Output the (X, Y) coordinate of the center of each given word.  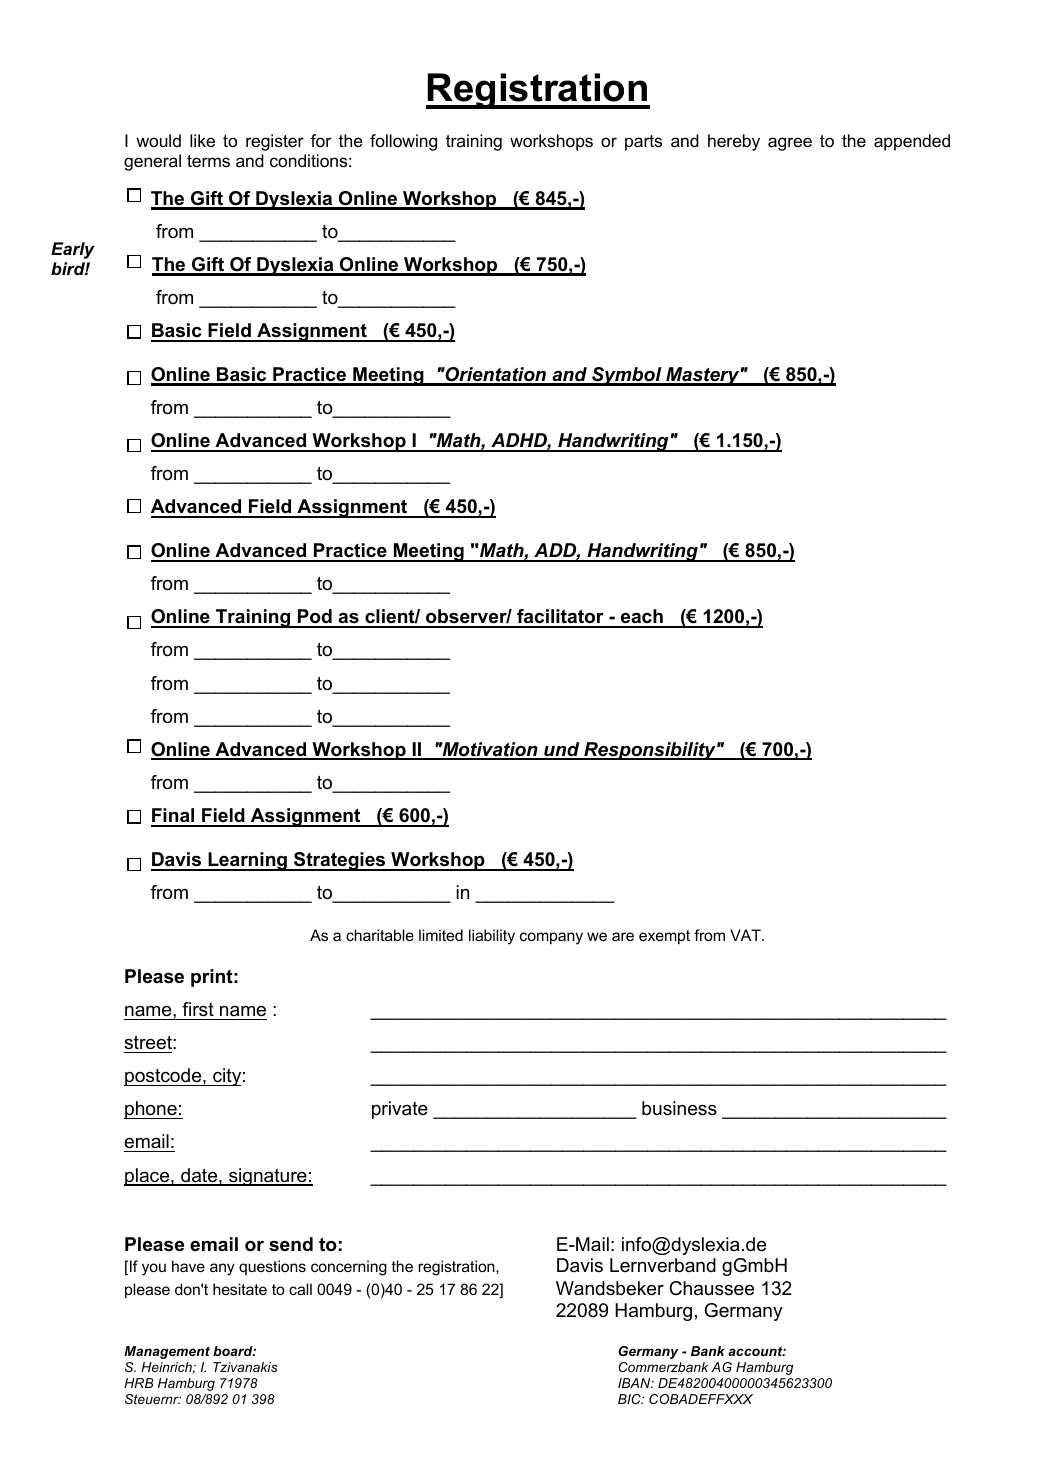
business (679, 1108)
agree (790, 144)
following (403, 142)
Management (167, 1352)
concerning (349, 1268)
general (152, 162)
